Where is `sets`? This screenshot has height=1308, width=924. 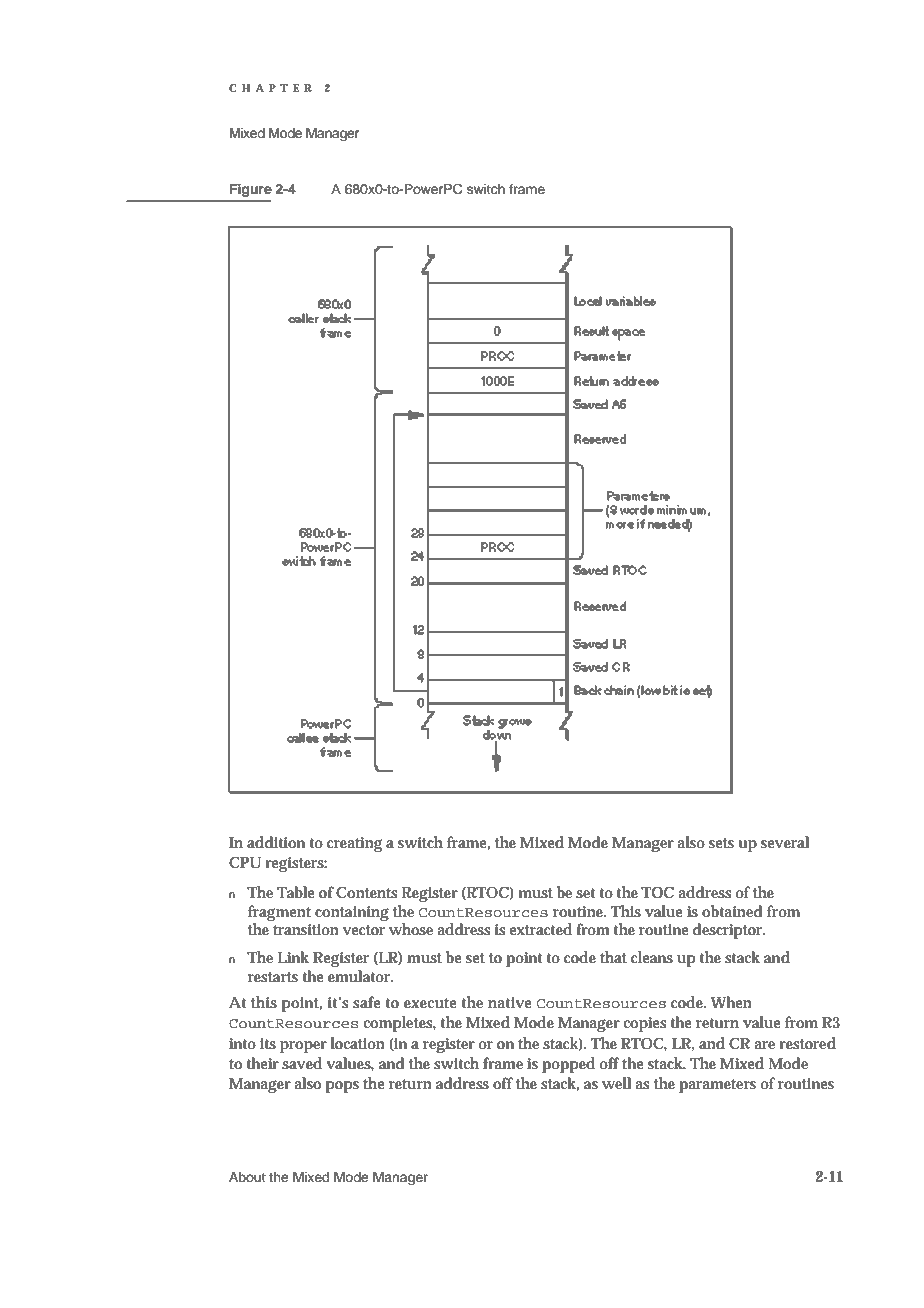
sets is located at coordinates (721, 843).
